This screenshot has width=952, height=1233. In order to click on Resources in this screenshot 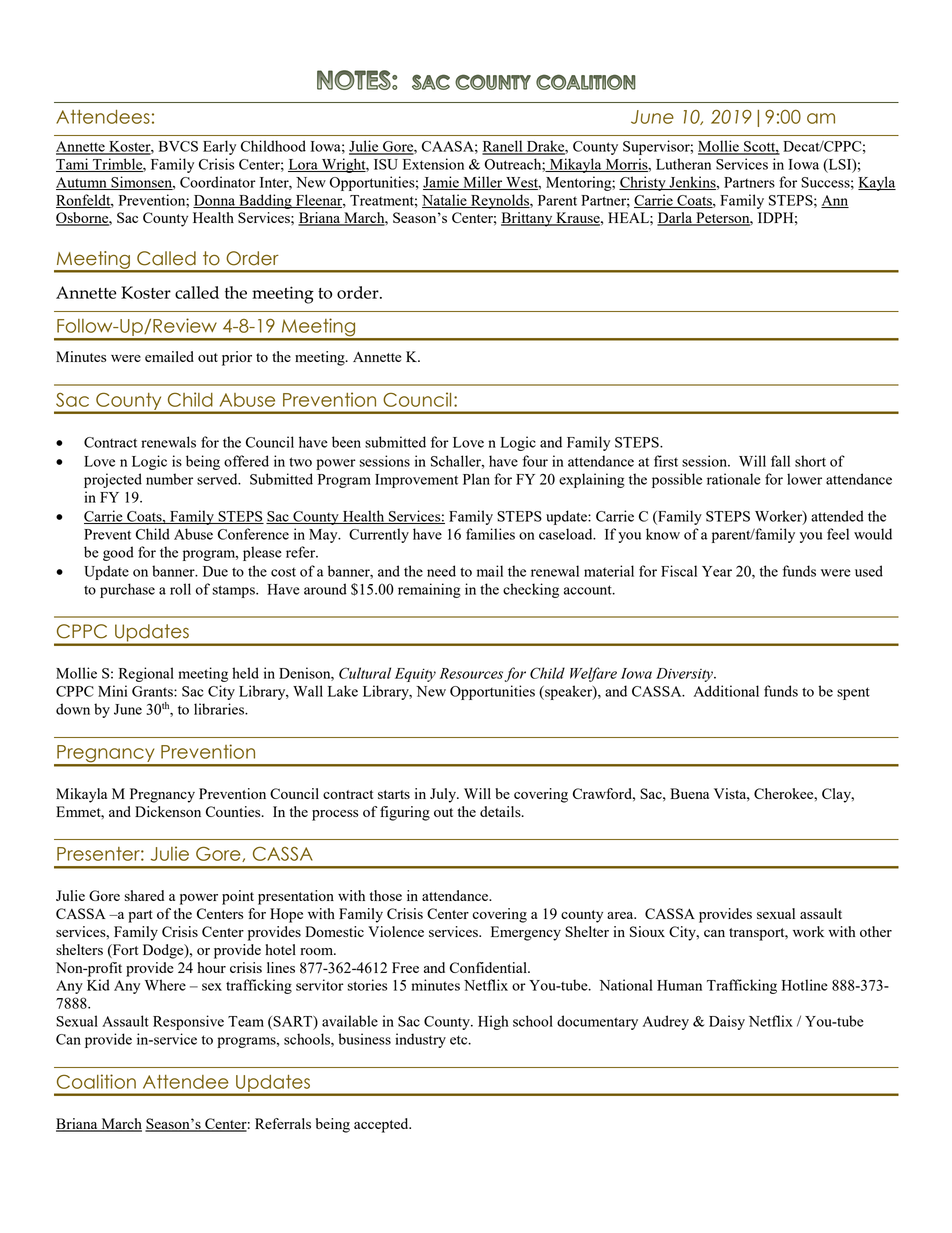, I will do `click(471, 673)`.
